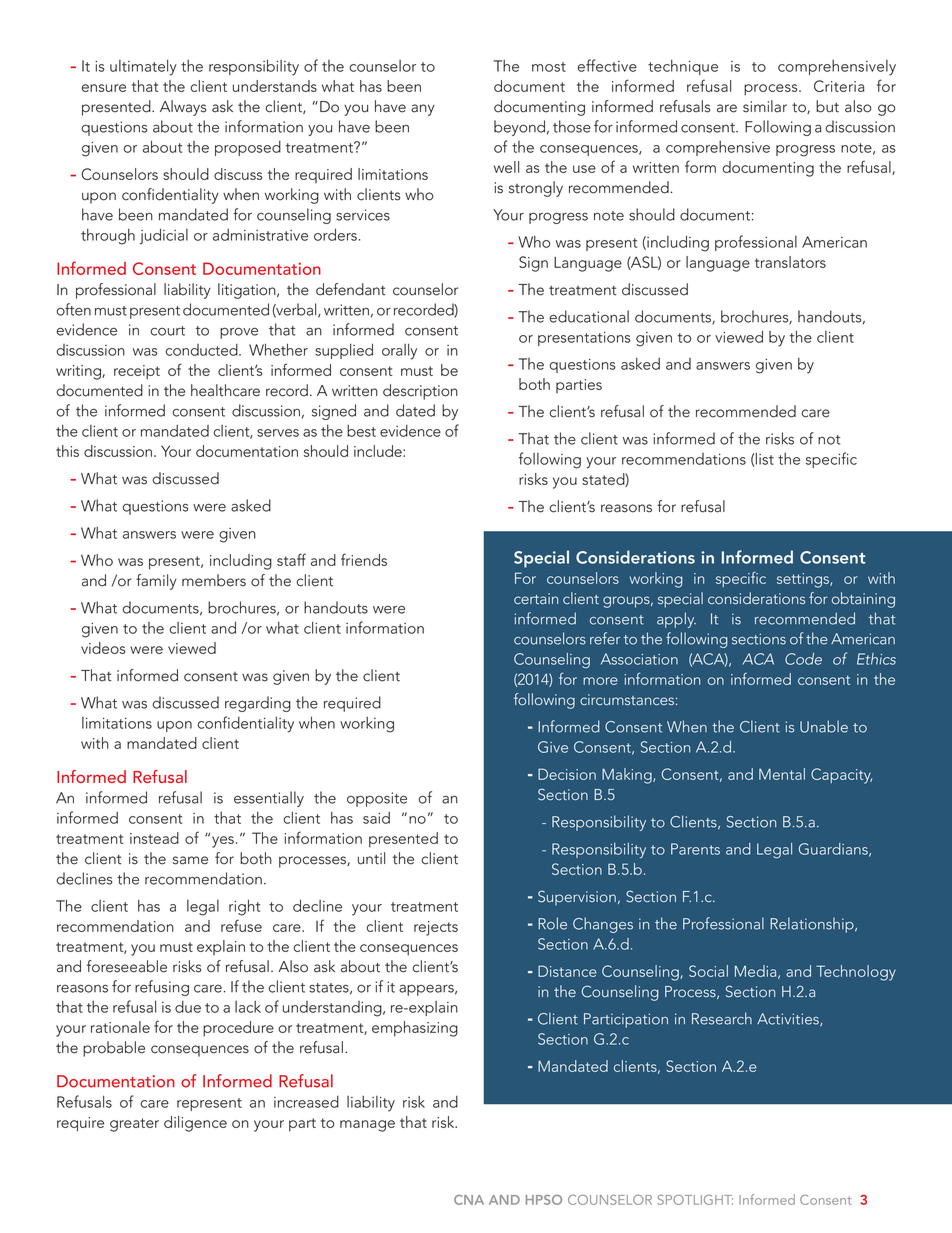  Describe the element at coordinates (765, 106) in the screenshot. I see `similar` at that location.
